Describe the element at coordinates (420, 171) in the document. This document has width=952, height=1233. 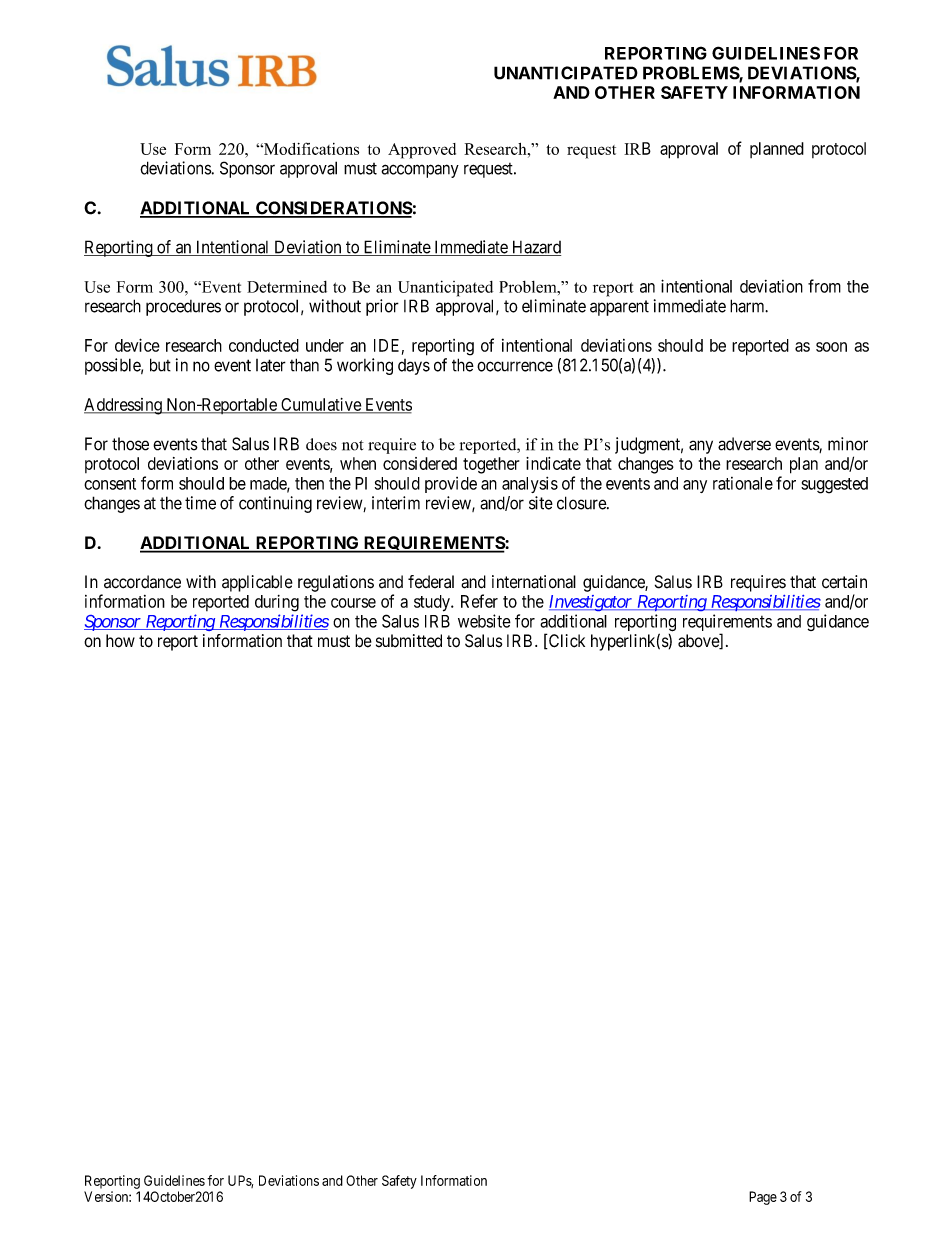
I see `accompany` at that location.
